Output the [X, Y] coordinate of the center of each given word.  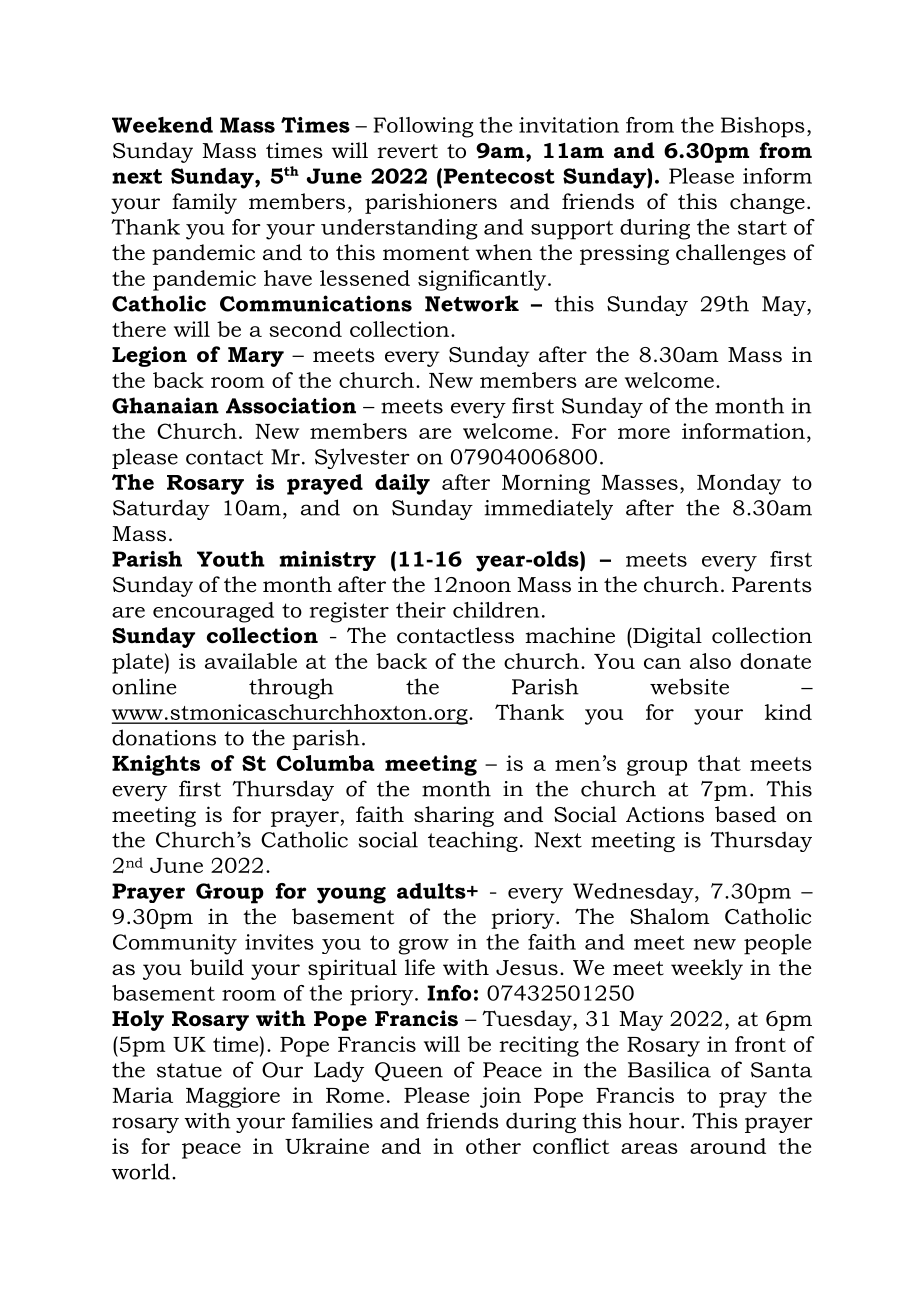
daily [402, 484]
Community [175, 944]
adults [432, 891]
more [644, 433]
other [493, 1146]
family [204, 203]
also [710, 661]
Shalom [670, 916]
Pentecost [498, 177]
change [767, 203]
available [251, 661]
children [496, 610]
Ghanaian [165, 405]
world [140, 1171]
